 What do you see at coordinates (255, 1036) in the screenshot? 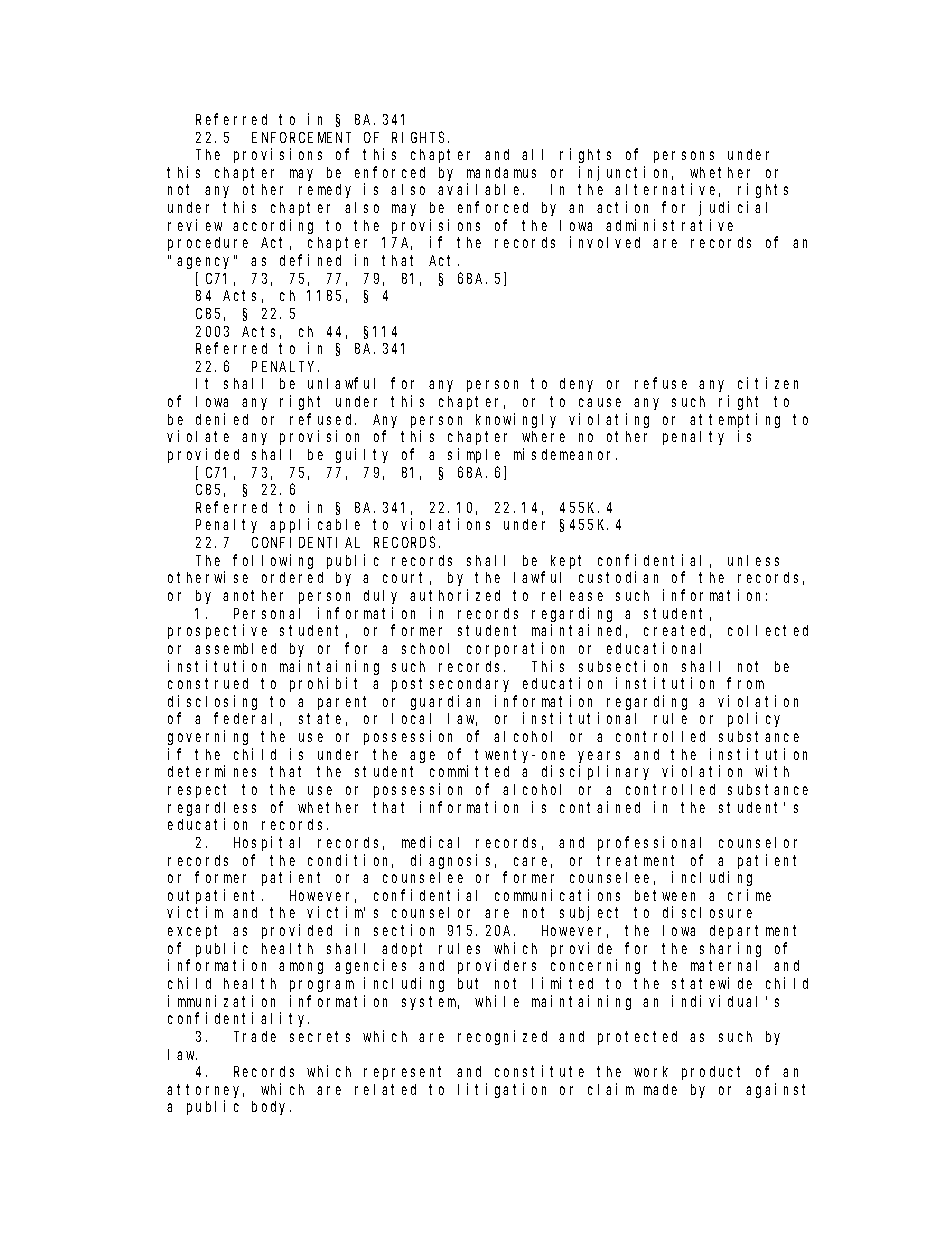
I see `Trade` at bounding box center [255, 1036].
